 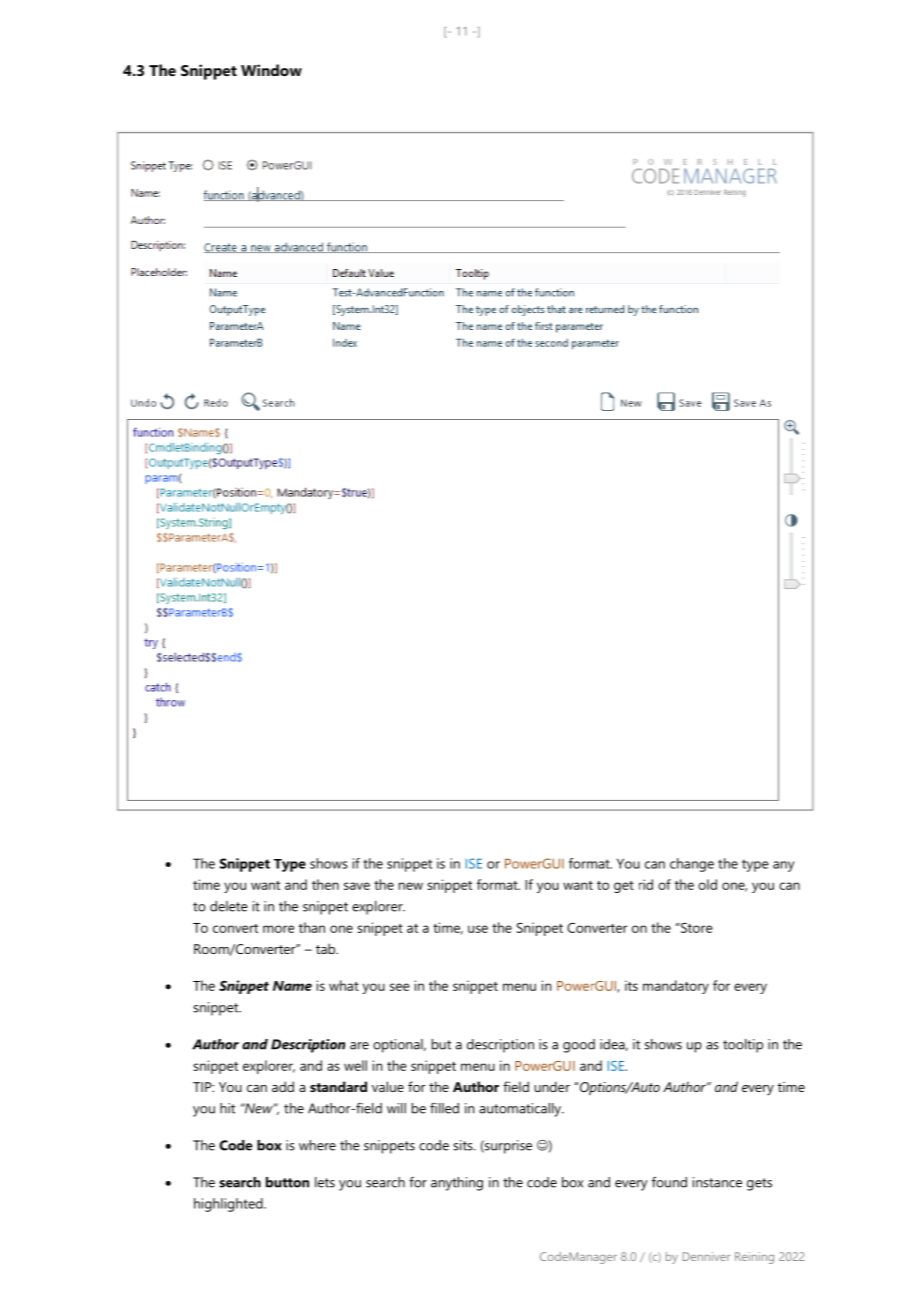 What do you see at coordinates (325, 1182) in the screenshot?
I see `lets` at bounding box center [325, 1182].
